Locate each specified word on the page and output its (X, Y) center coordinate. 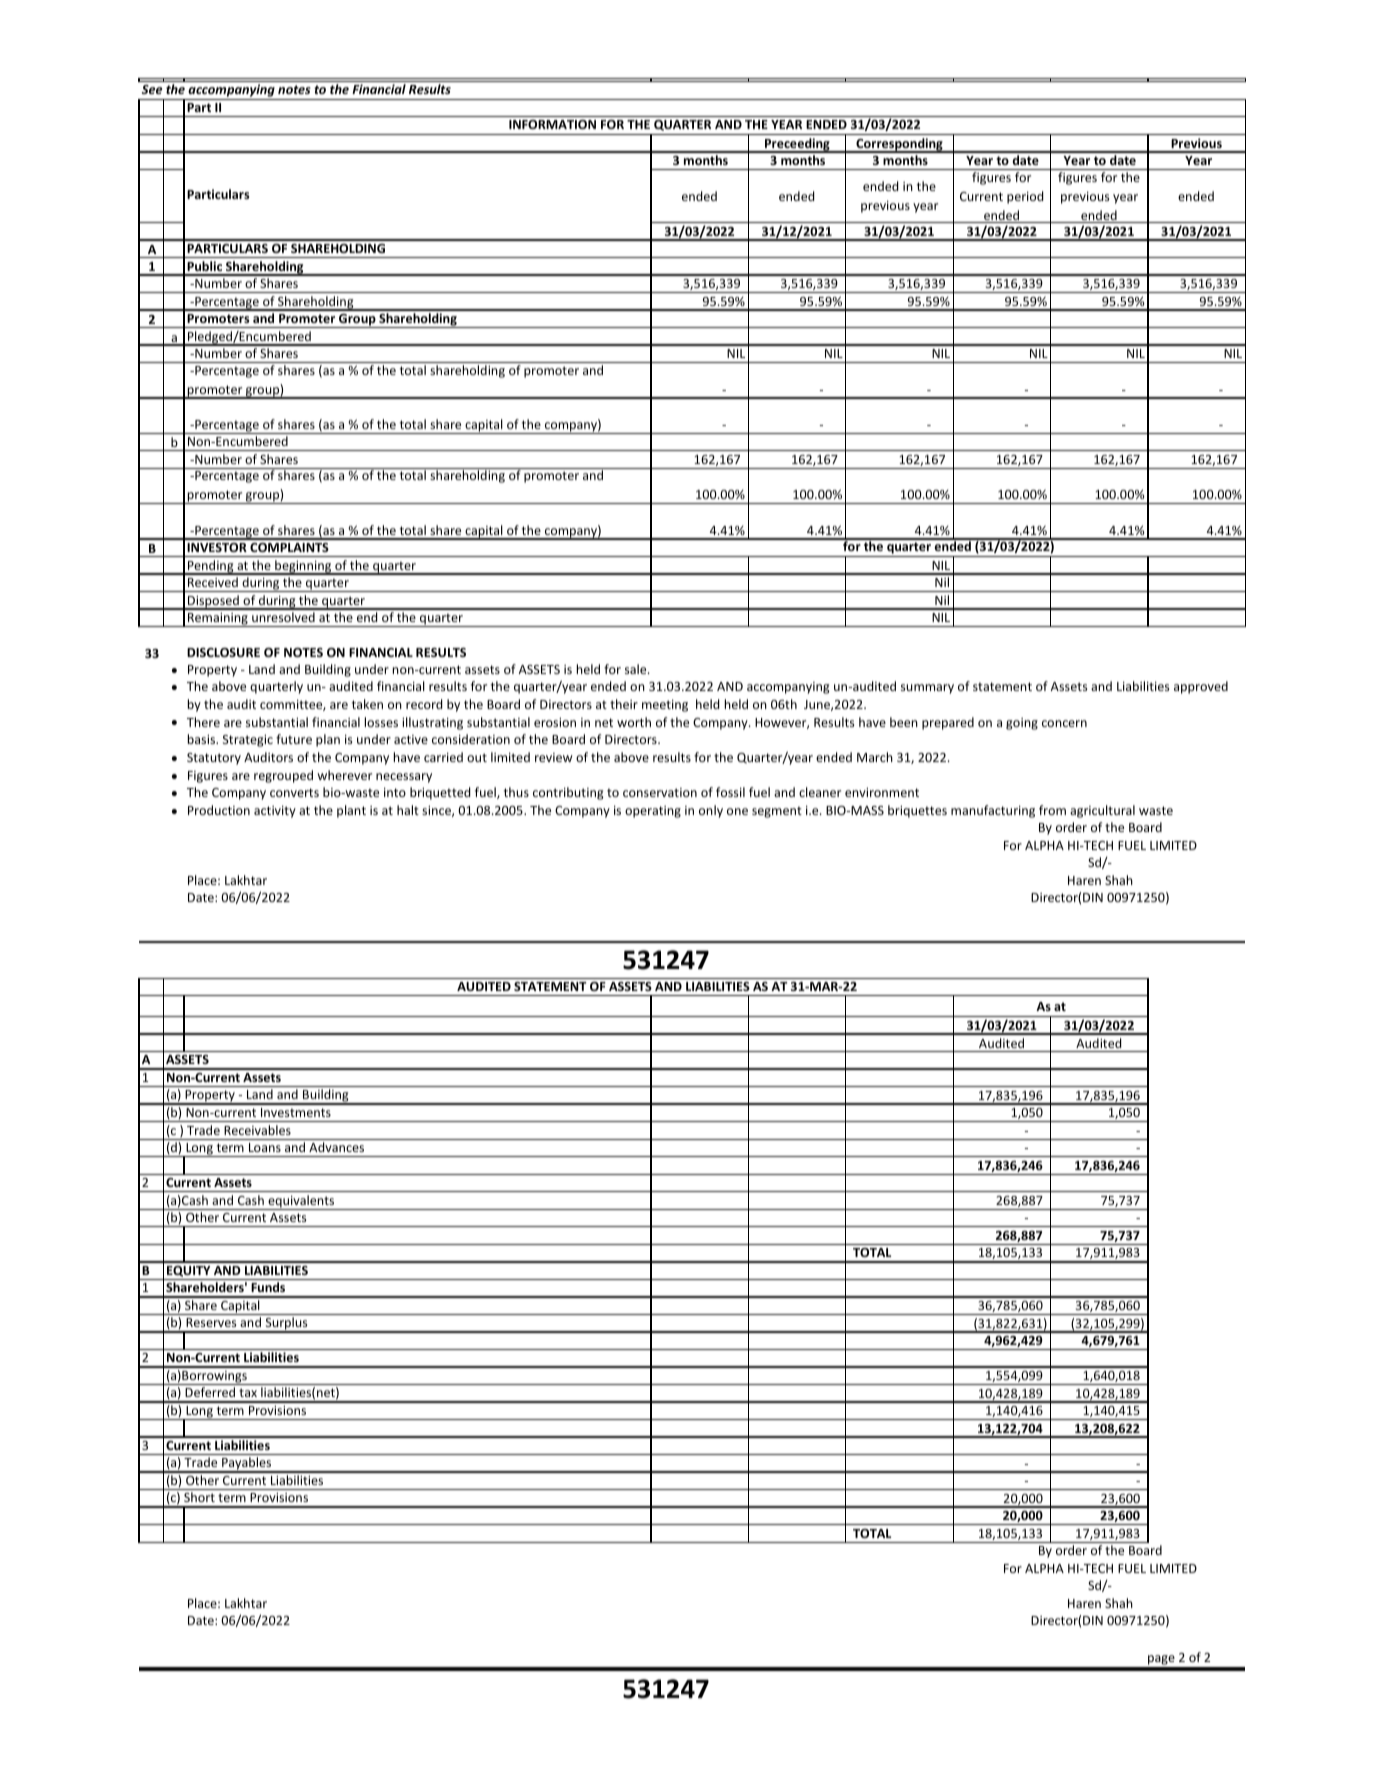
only (711, 811)
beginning (303, 567)
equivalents (301, 1202)
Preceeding (797, 145)
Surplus (286, 1325)
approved (1201, 687)
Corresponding (899, 145)
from (1052, 810)
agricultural (1102, 811)
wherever (344, 775)
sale (637, 669)
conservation (660, 792)
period (1025, 197)
